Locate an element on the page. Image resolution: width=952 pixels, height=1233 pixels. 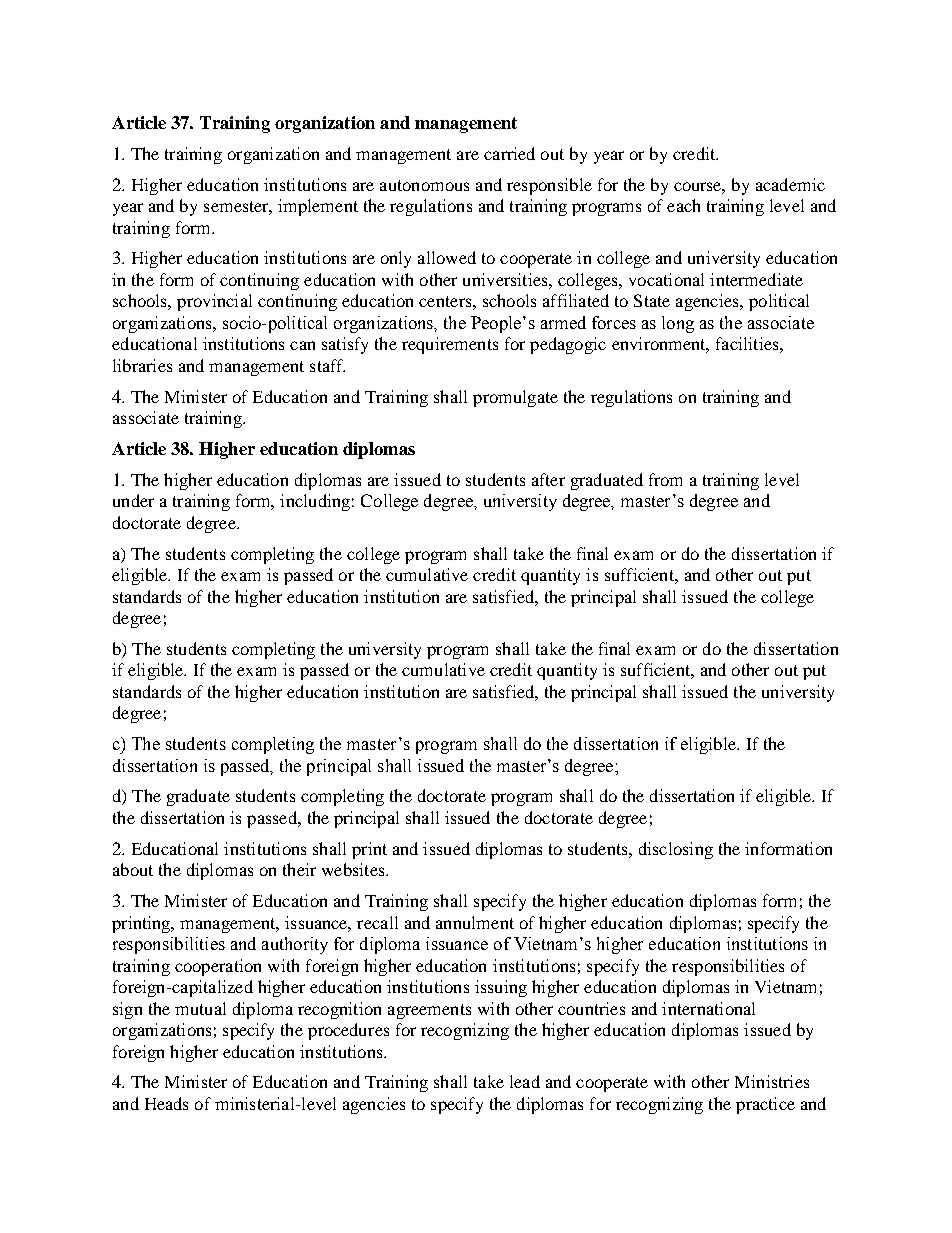
international is located at coordinates (708, 1008).
